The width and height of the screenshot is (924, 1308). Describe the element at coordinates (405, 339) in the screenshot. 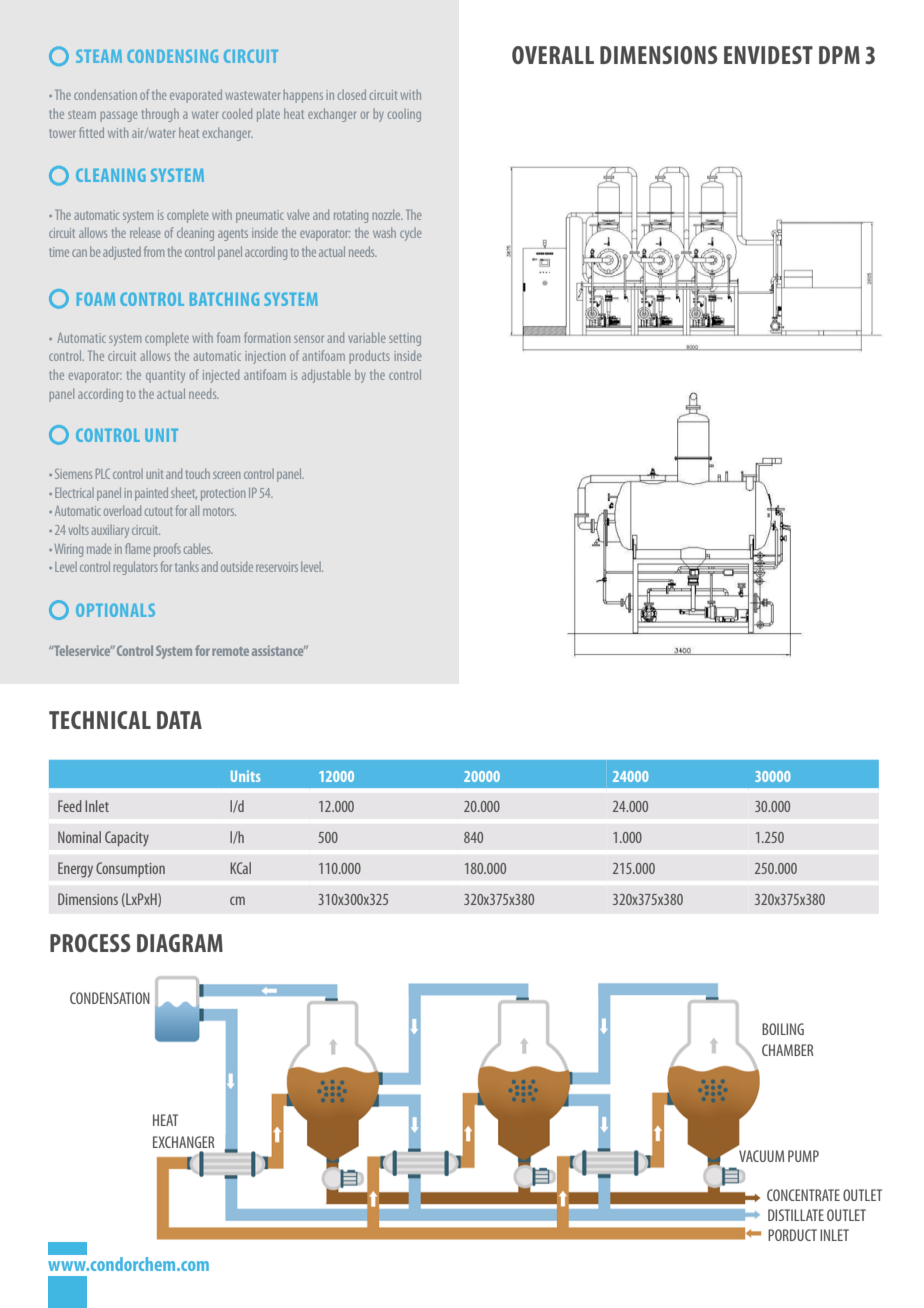

I see `setting` at that location.
